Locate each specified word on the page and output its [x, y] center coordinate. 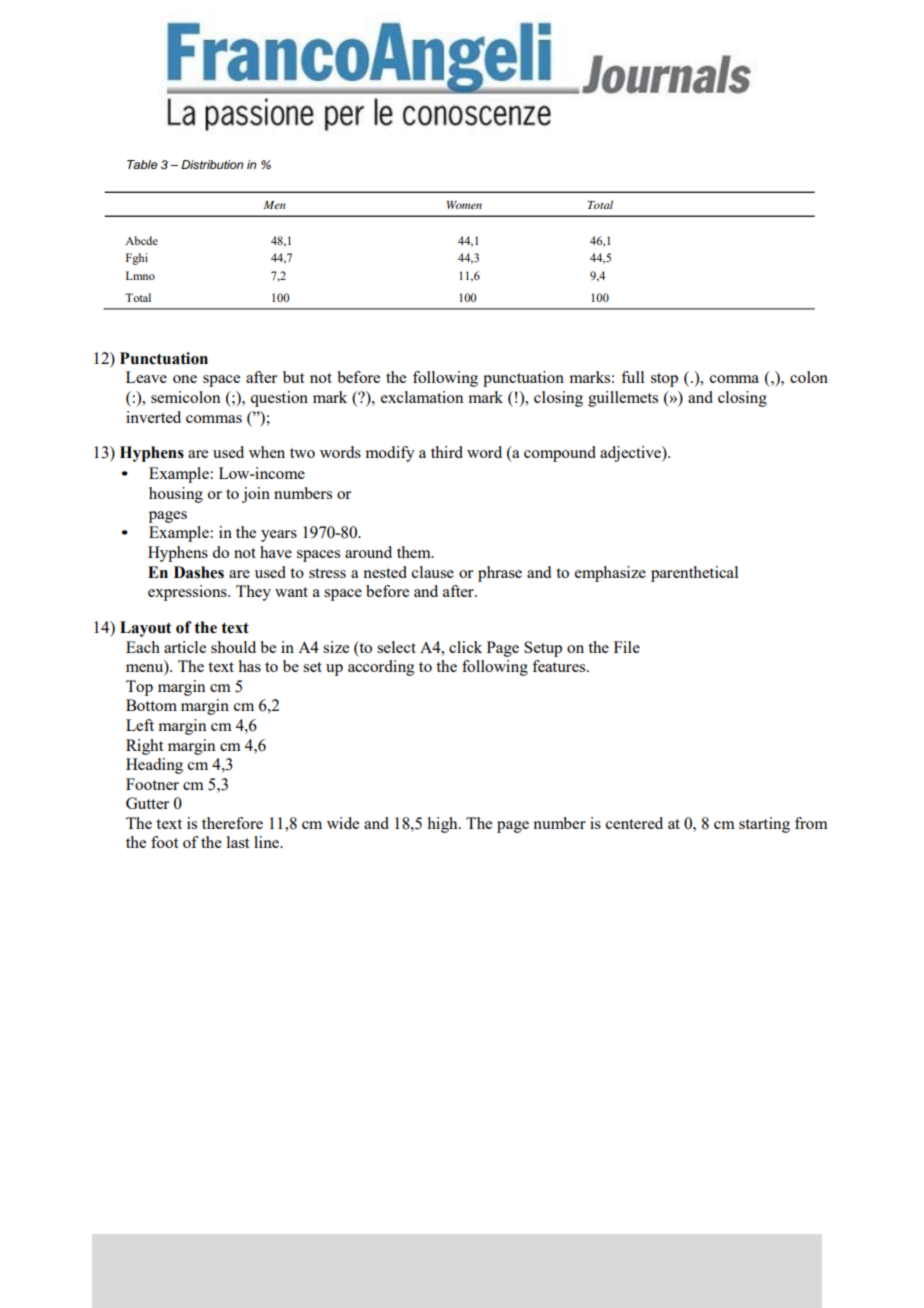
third [447, 452]
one [185, 379]
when [267, 452]
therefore [232, 823]
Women [464, 205]
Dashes [199, 572]
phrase [500, 574]
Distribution [212, 164]
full [632, 377]
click [465, 647]
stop [664, 380]
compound [560, 454]
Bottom [151, 705]
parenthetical [694, 574]
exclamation [422, 397]
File [627, 647]
